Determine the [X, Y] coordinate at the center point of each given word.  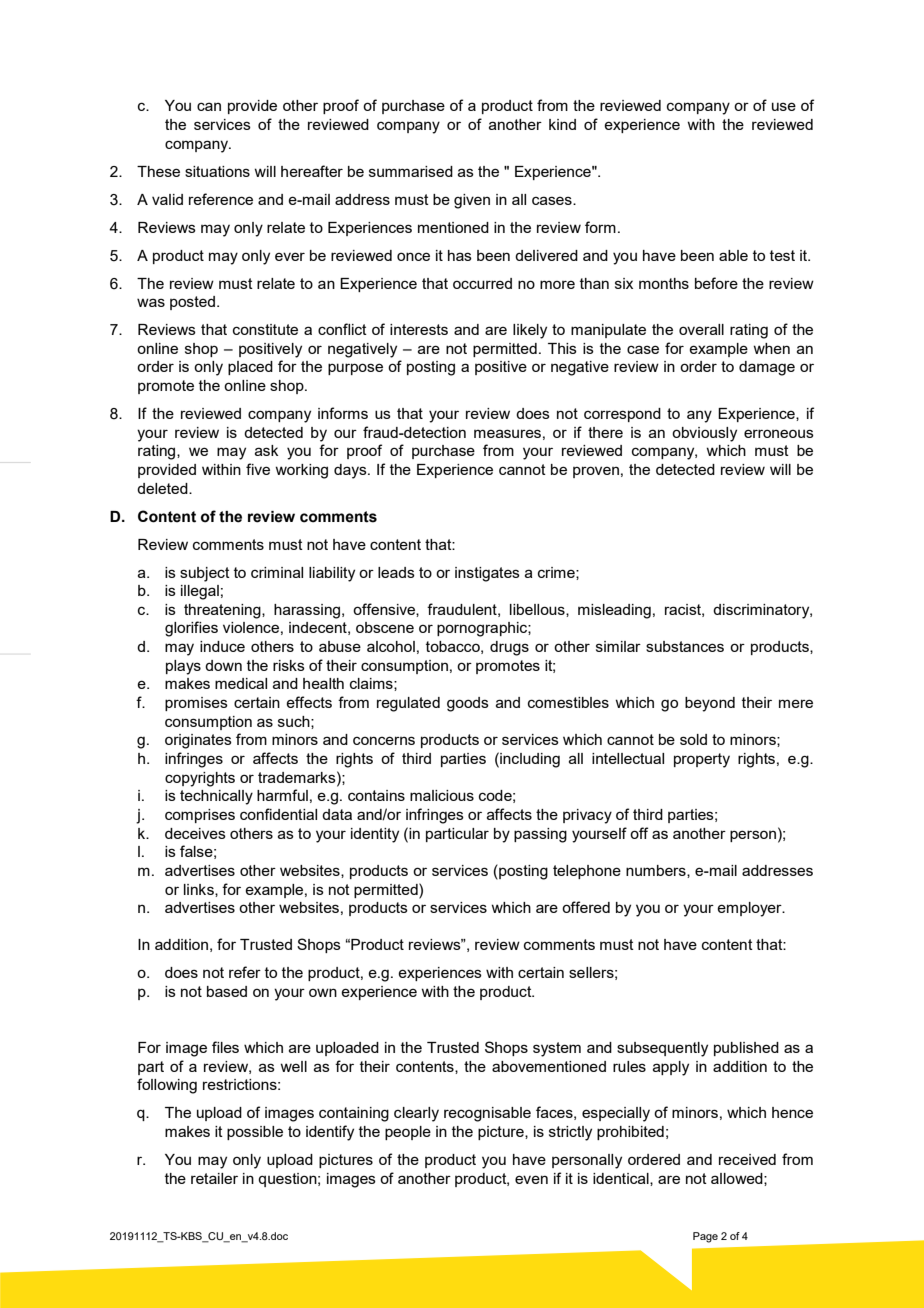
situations [217, 171]
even [531, 1179]
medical [241, 683]
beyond [710, 704]
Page [705, 1237]
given [472, 201]
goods [468, 704]
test [782, 255]
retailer [214, 1178]
